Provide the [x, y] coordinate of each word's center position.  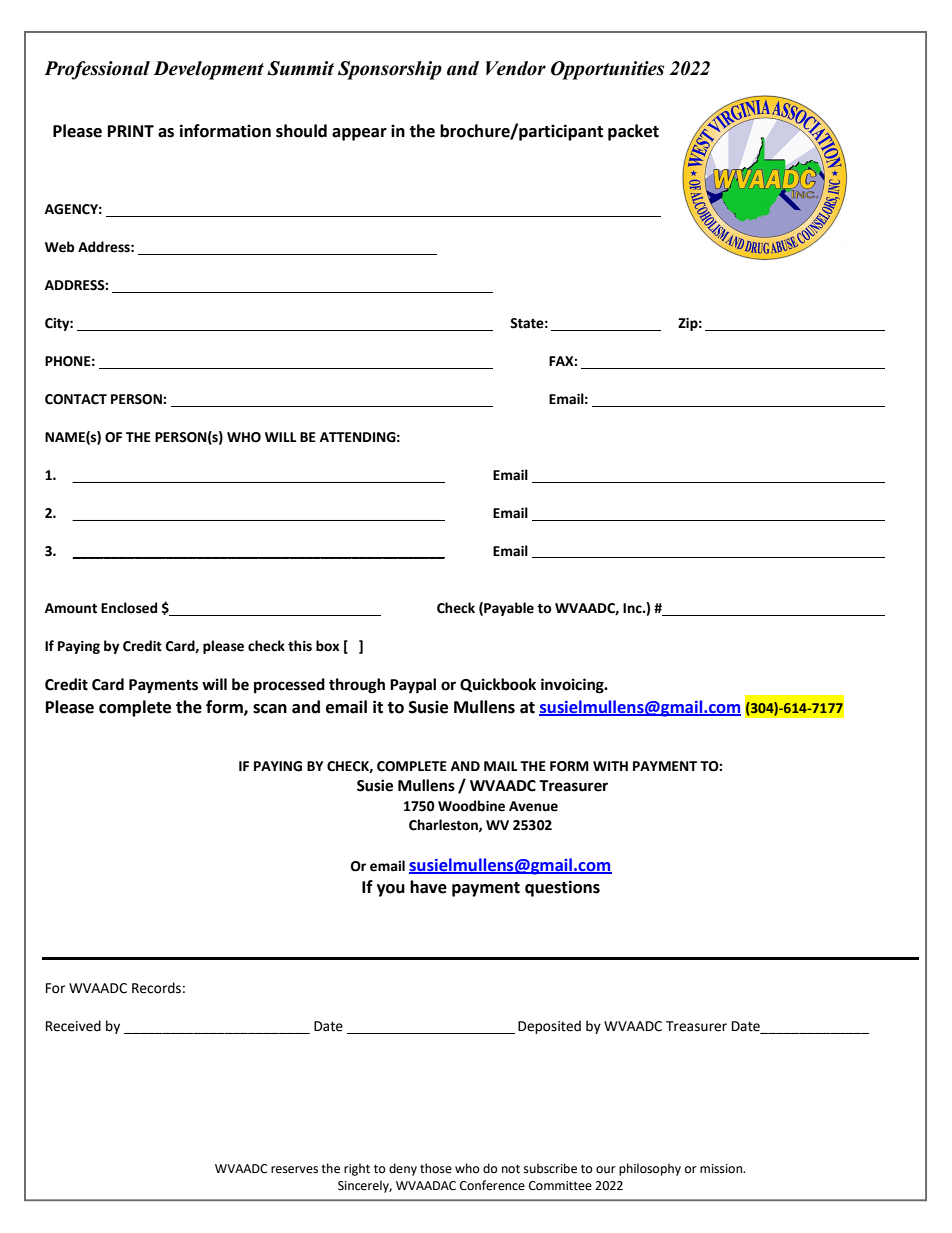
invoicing [573, 686]
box [327, 646]
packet [633, 132]
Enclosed [129, 608]
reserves [294, 1170]
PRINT [131, 131]
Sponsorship [390, 70]
